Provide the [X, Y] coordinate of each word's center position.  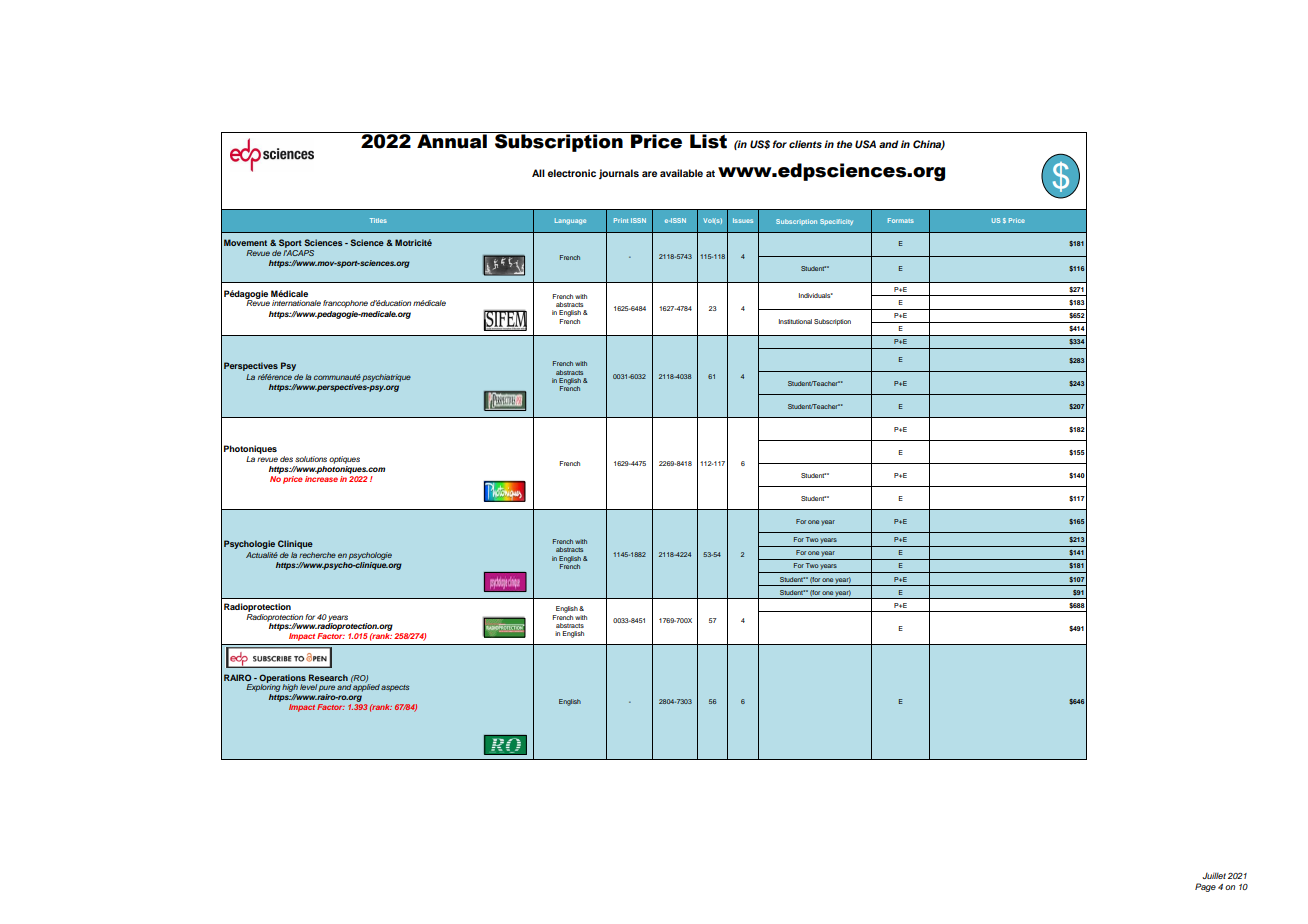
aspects [395, 688]
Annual [452, 141]
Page [1205, 887]
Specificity [836, 222]
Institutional [795, 321]
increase [321, 477]
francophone [345, 304]
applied [366, 687]
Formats [901, 220]
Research [328, 677]
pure [327, 688]
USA [865, 144]
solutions [311, 459]
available [681, 173]
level [308, 687]
